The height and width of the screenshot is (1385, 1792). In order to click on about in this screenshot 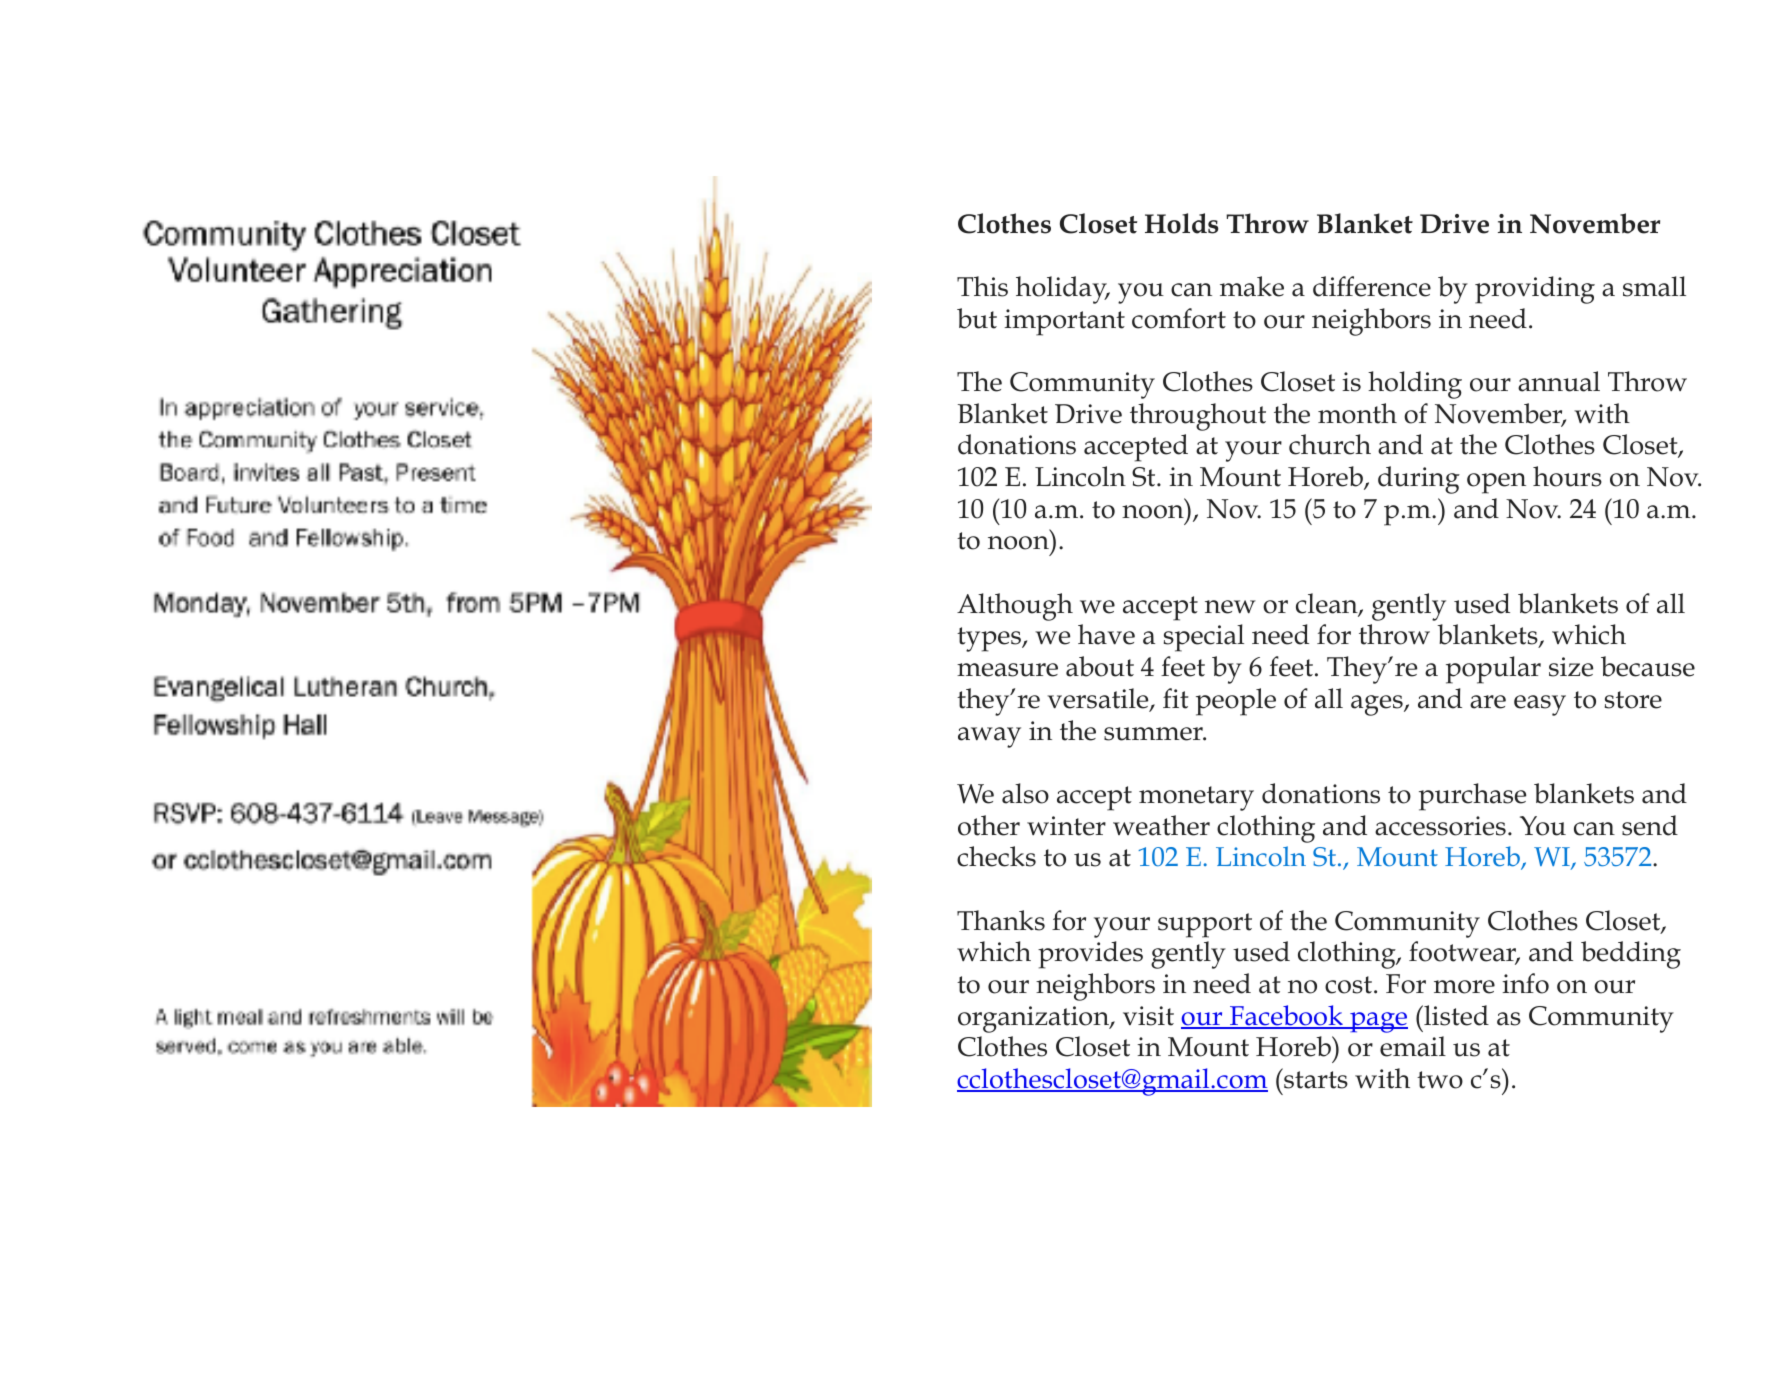, I will do `click(1100, 666)`.
